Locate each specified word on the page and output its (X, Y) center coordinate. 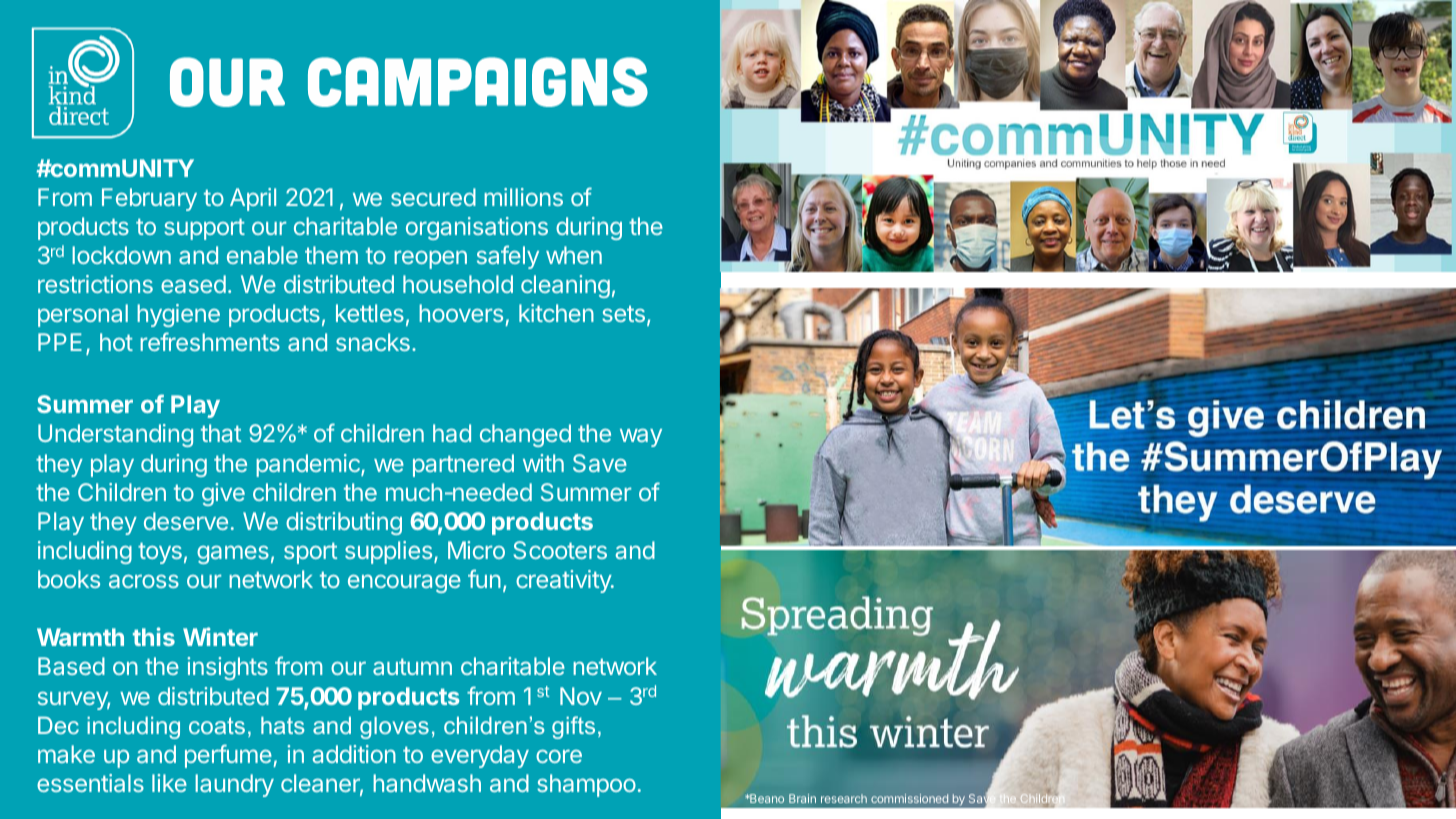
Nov (581, 696)
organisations (477, 228)
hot (116, 342)
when (574, 255)
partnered (463, 465)
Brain (802, 798)
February (149, 199)
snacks (373, 342)
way (641, 438)
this (154, 636)
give (223, 494)
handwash (427, 783)
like (169, 783)
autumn (412, 666)
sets (623, 313)
